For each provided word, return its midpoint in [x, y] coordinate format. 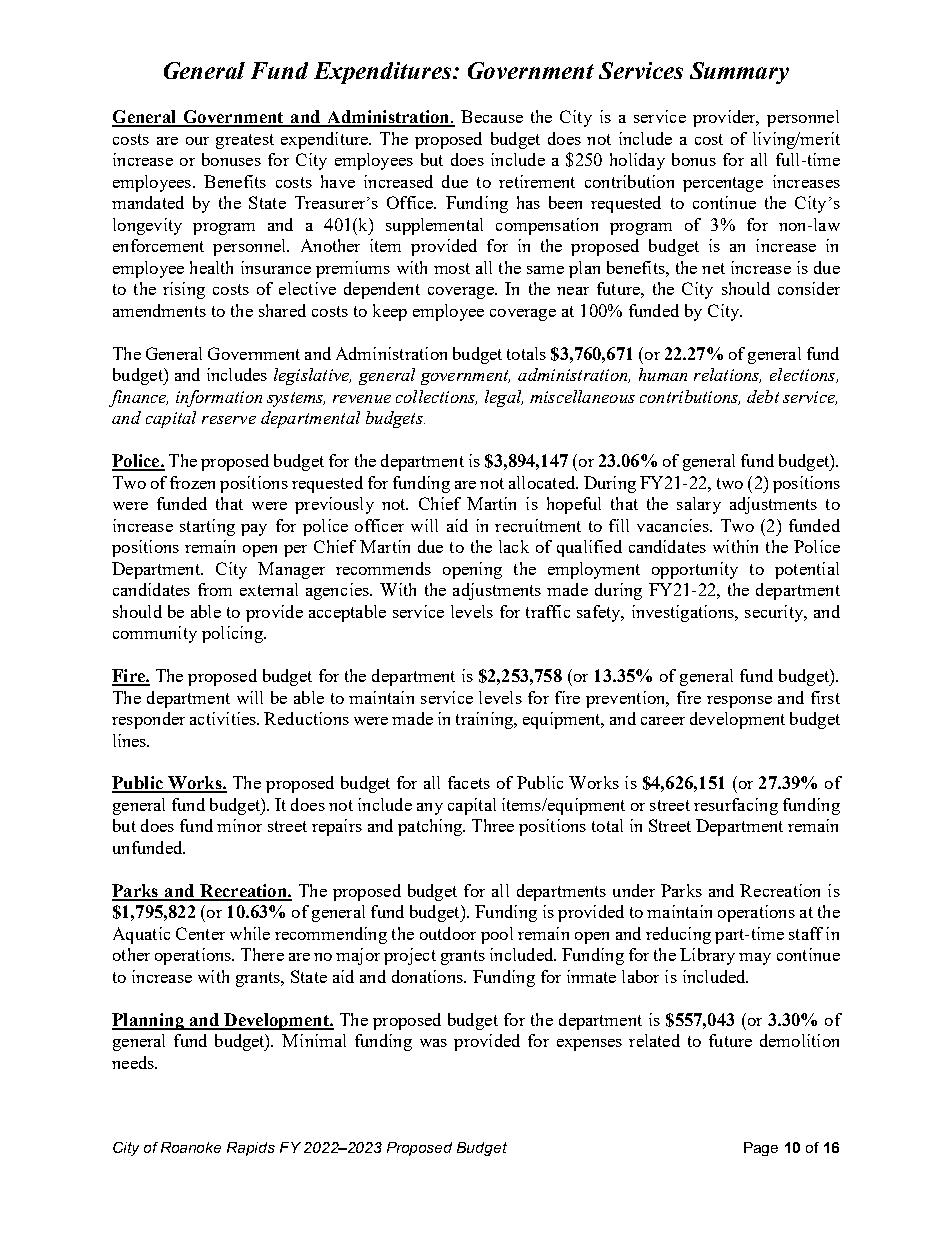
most [452, 268]
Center [200, 933]
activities [224, 718]
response [739, 702]
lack [514, 546]
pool [497, 935]
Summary [739, 73]
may [755, 959]
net [713, 268]
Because [492, 116]
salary [699, 505]
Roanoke [191, 1147]
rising [184, 290]
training [486, 720]
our [197, 141]
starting [207, 527]
